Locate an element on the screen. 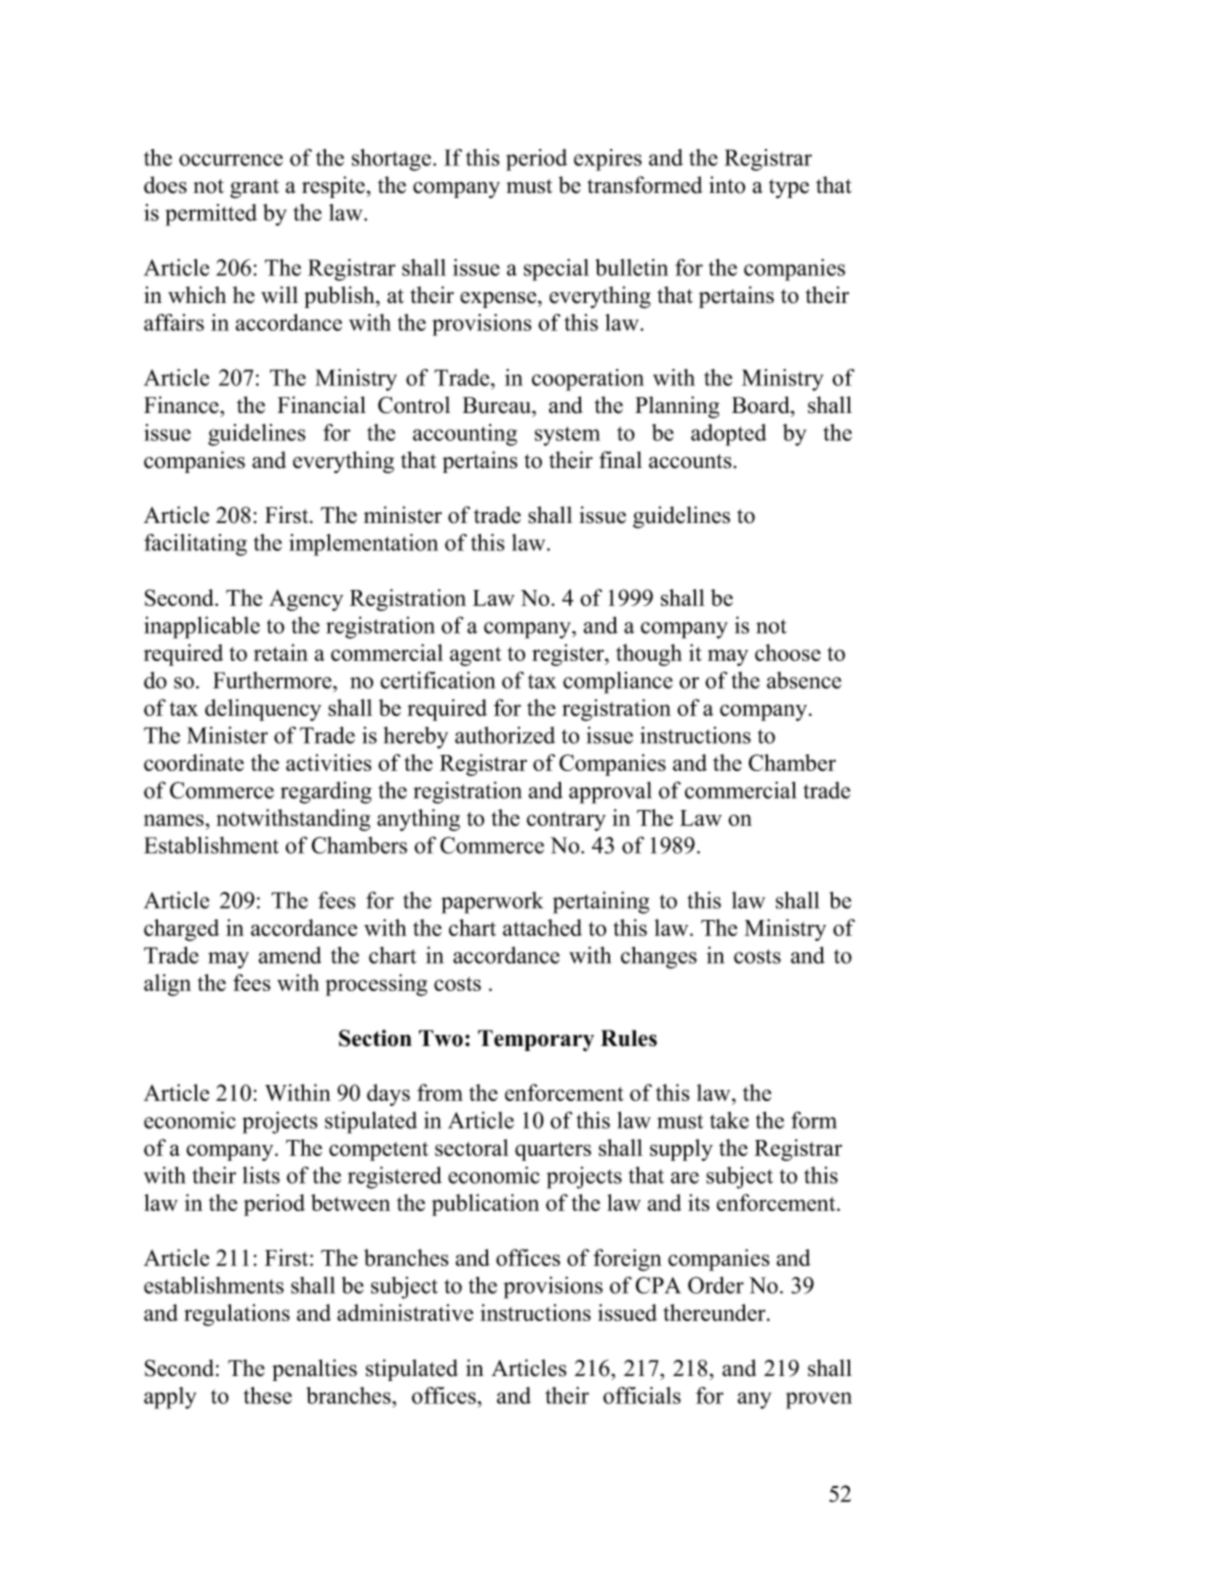 This screenshot has width=1220, height=1579. lists is located at coordinates (261, 1175).
